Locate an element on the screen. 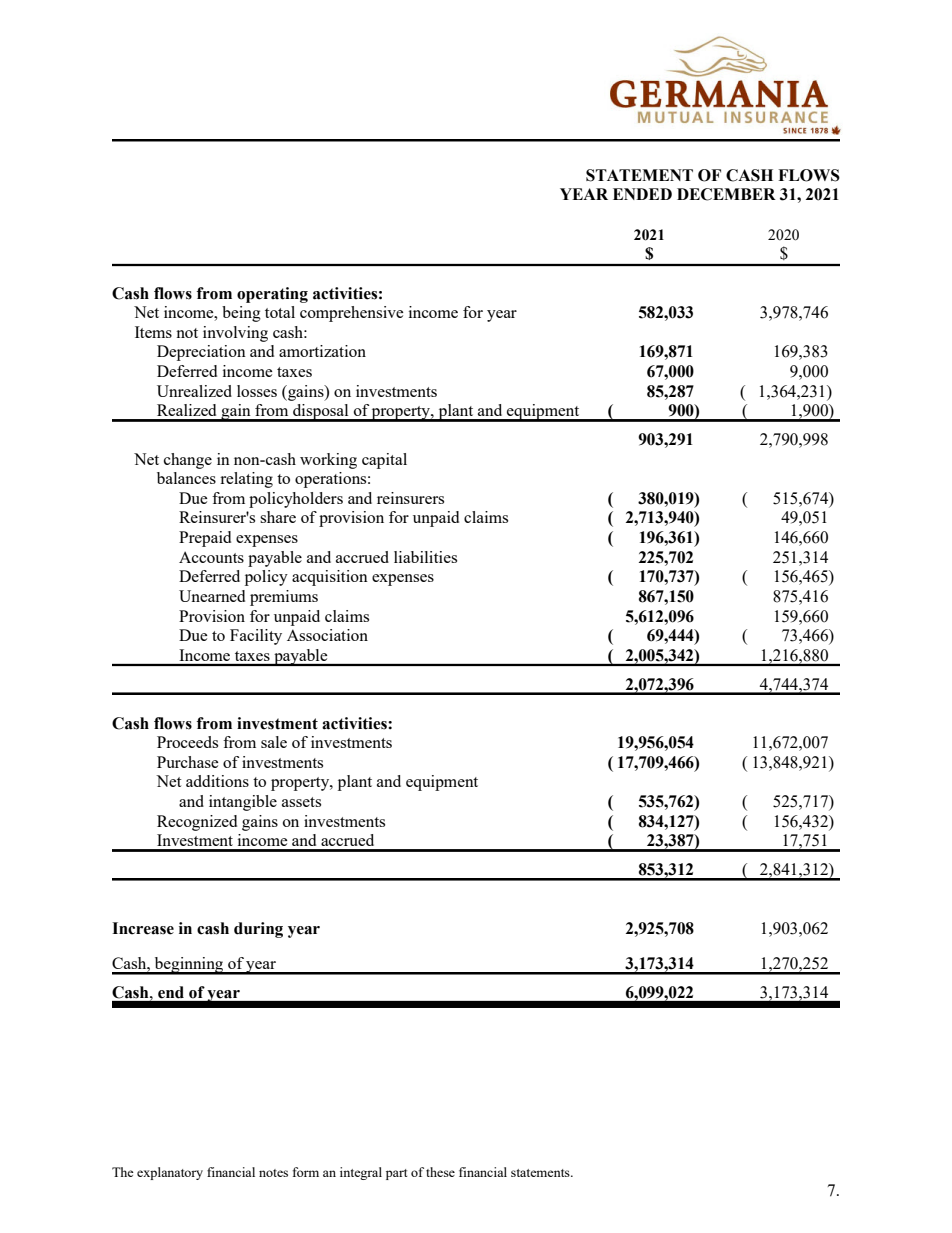 This screenshot has height=1233, width=952. operating is located at coordinates (272, 295).
